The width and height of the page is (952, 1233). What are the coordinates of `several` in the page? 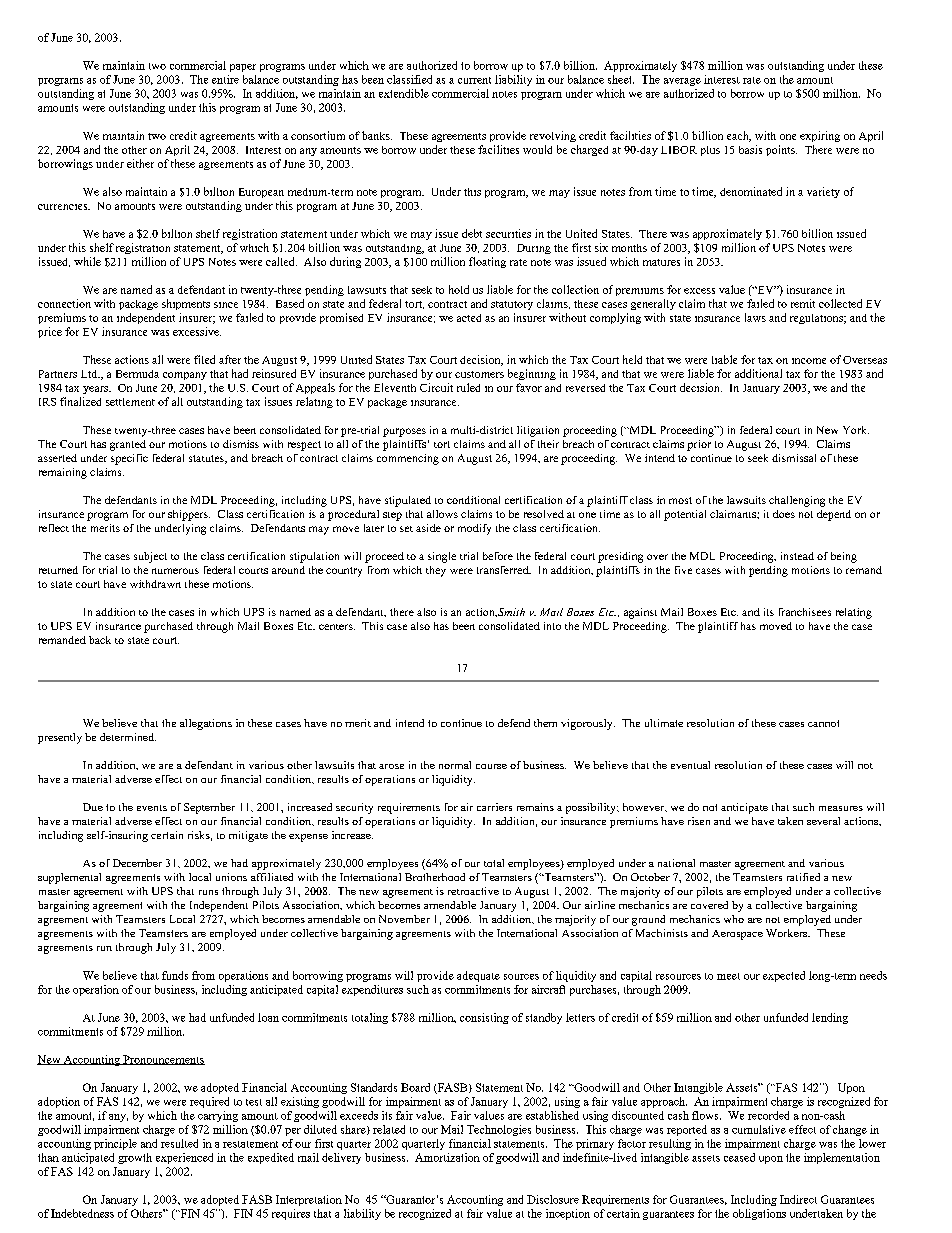 It's located at (823, 821).
